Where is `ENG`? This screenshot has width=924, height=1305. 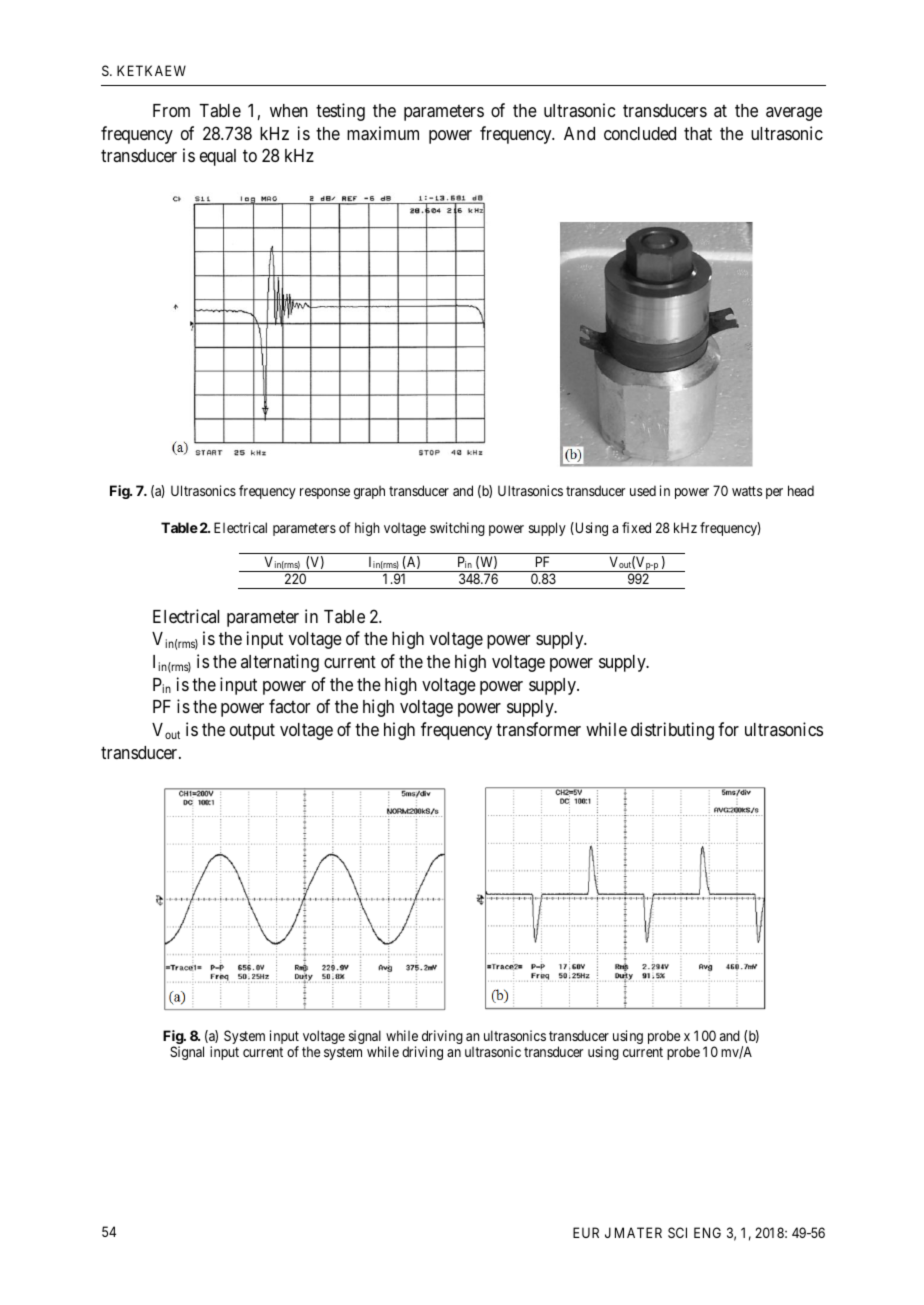
ENG is located at coordinates (707, 1232).
